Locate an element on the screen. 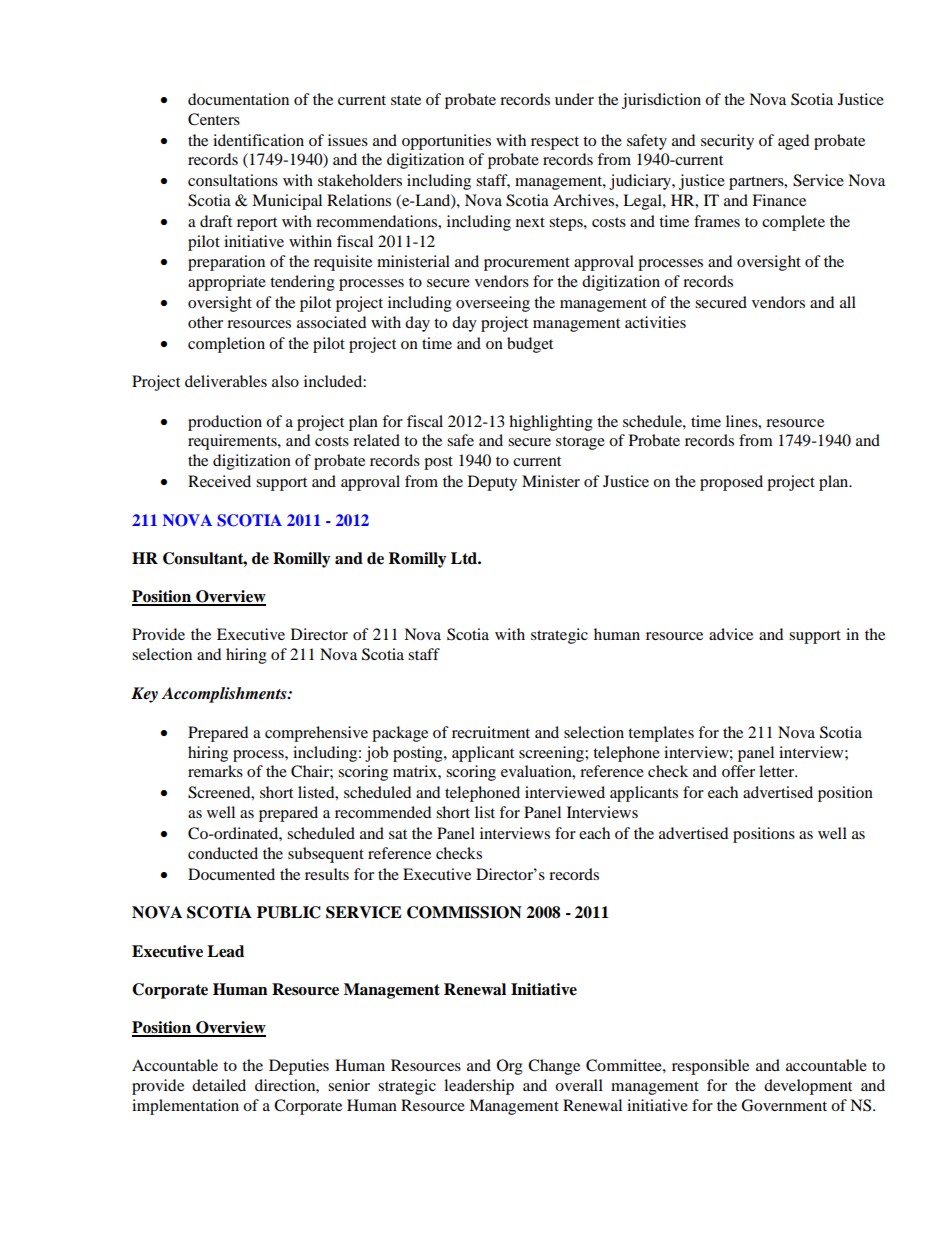  Deputy is located at coordinates (492, 483).
